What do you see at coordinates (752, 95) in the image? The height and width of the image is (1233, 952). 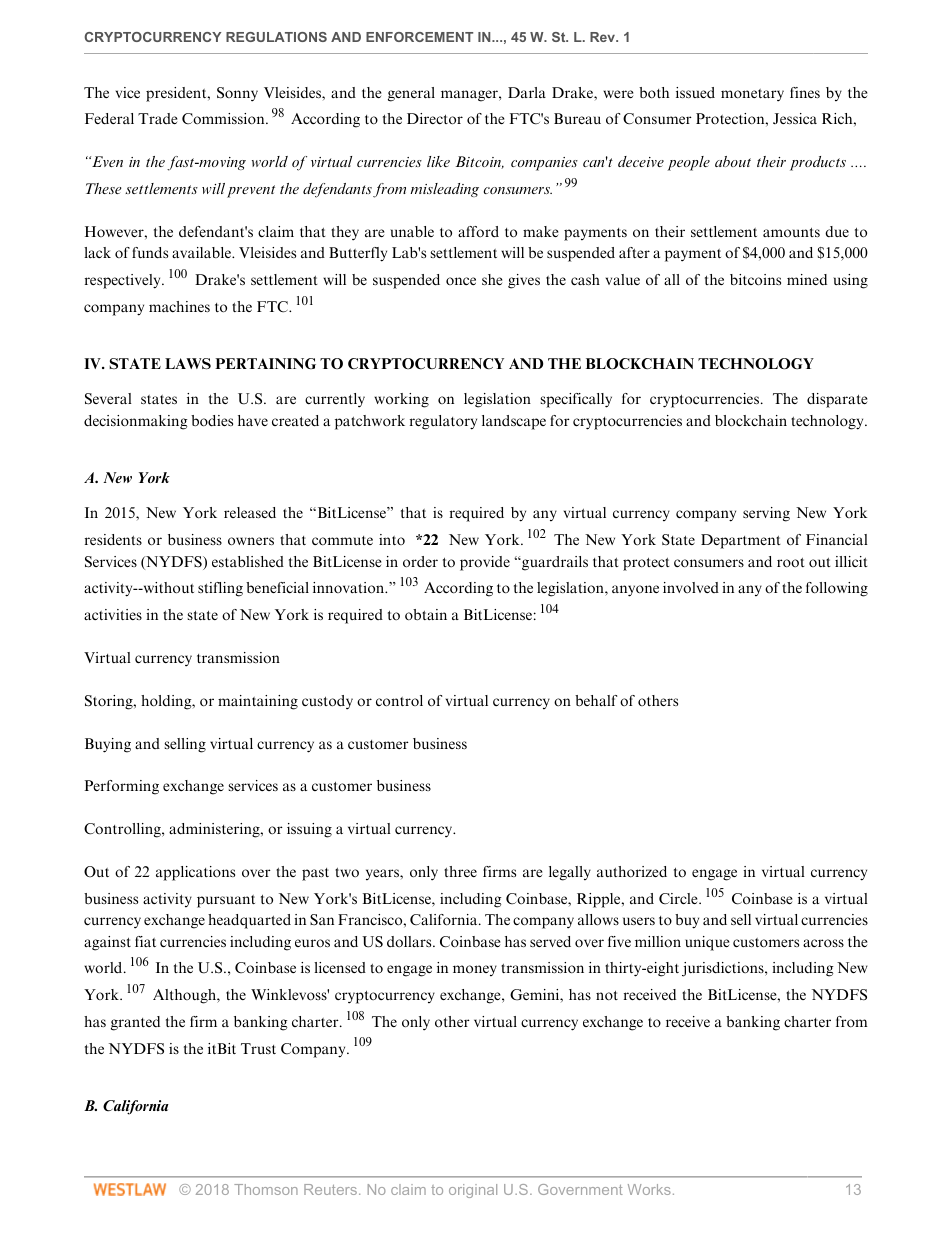 I see `monetary` at bounding box center [752, 95].
